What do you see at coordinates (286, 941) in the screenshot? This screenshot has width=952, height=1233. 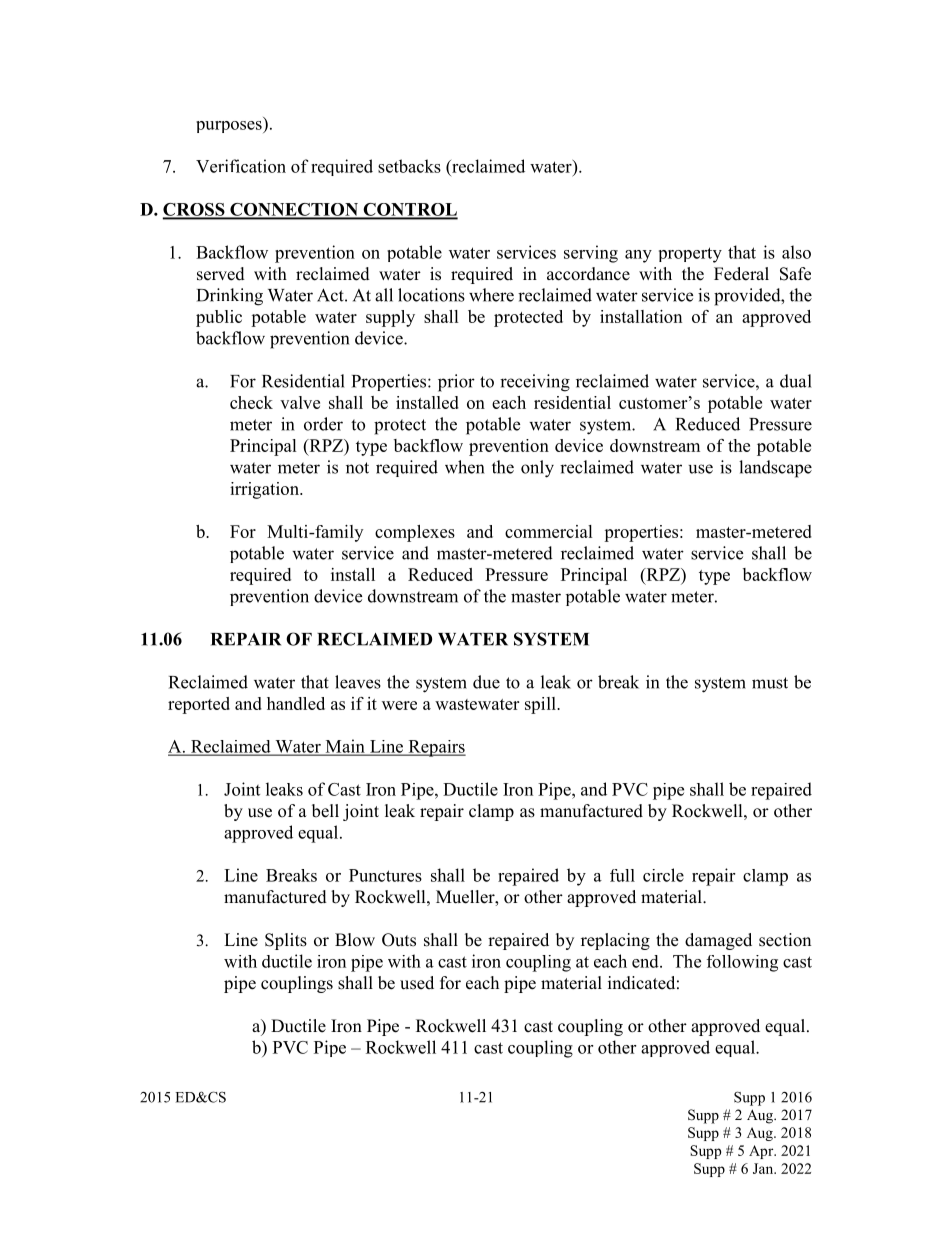 I see `Splits` at bounding box center [286, 941].
